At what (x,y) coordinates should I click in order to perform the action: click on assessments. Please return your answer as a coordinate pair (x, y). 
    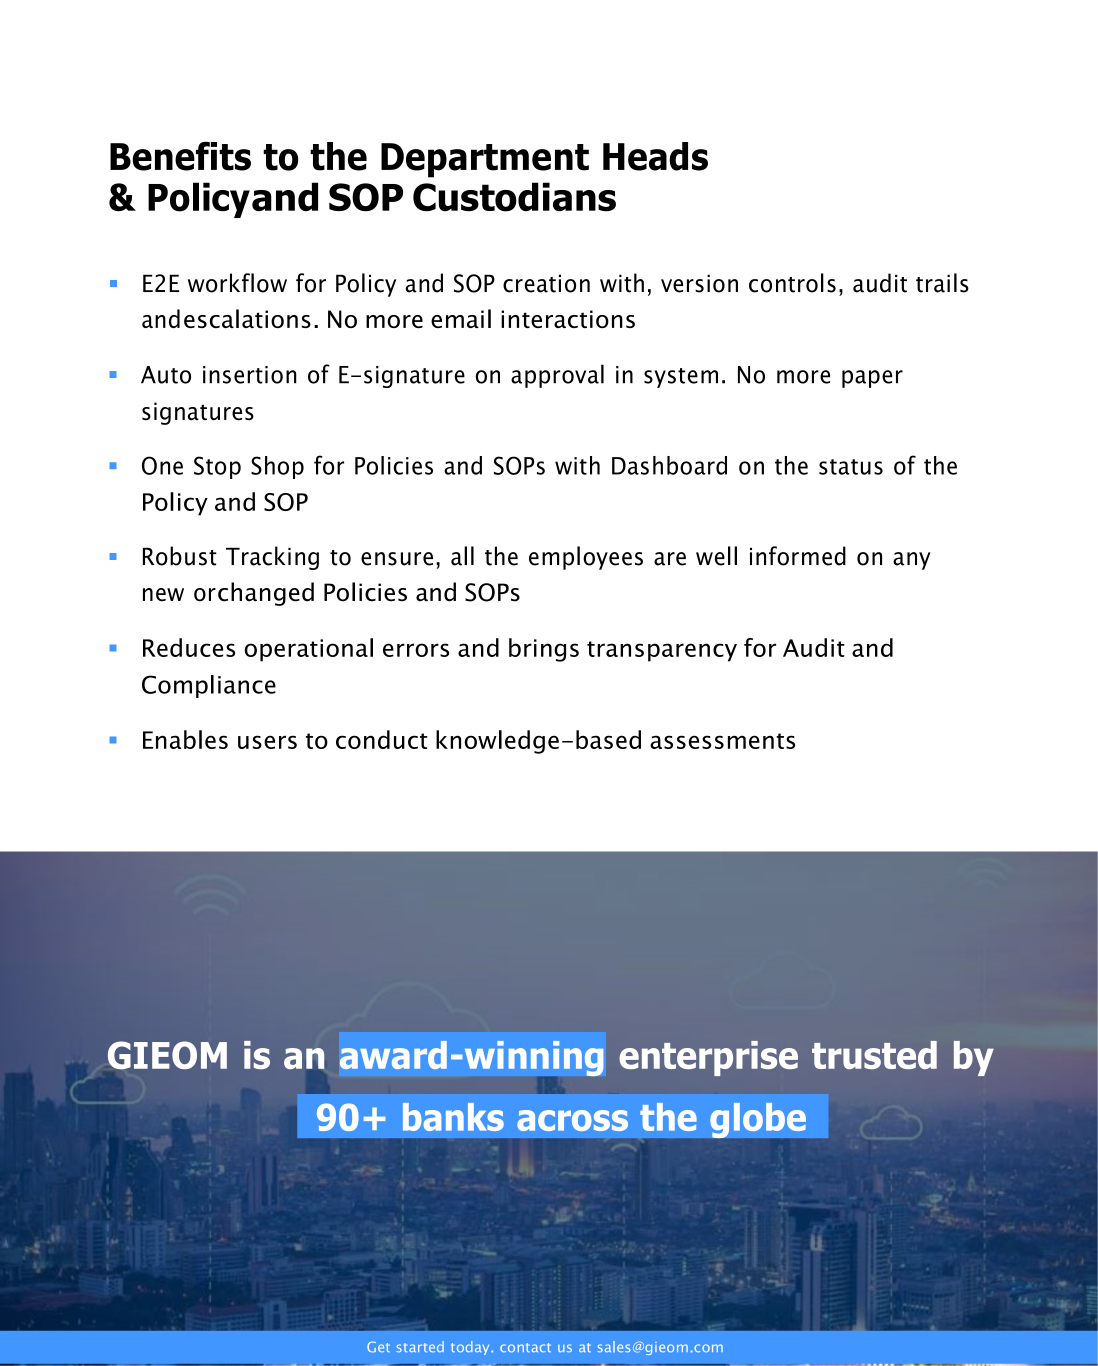
    Looking at the image, I should click on (722, 741).
